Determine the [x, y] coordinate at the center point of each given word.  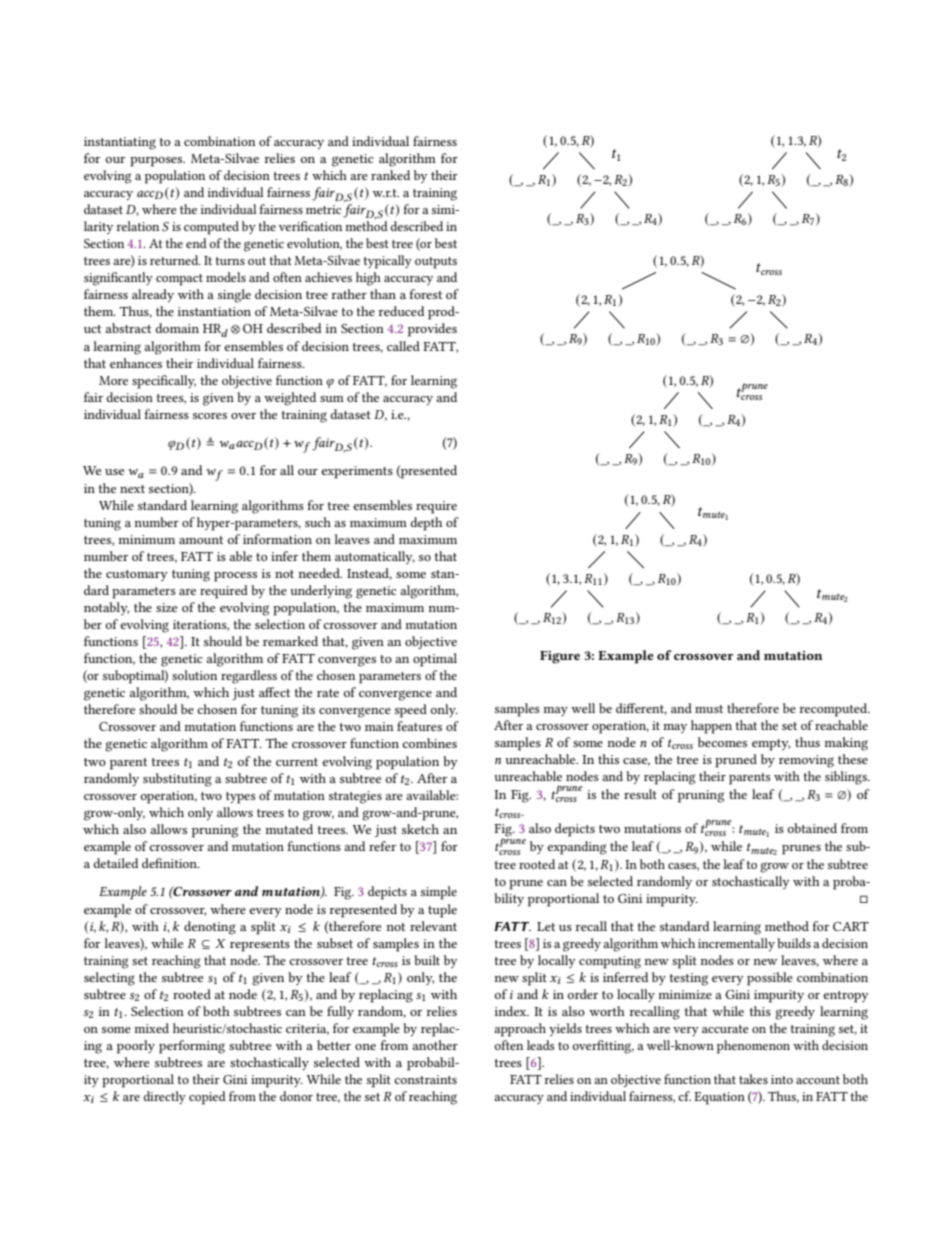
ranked [390, 175]
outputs [436, 263]
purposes [157, 162]
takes [753, 1079]
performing [192, 1047]
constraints [425, 1079]
